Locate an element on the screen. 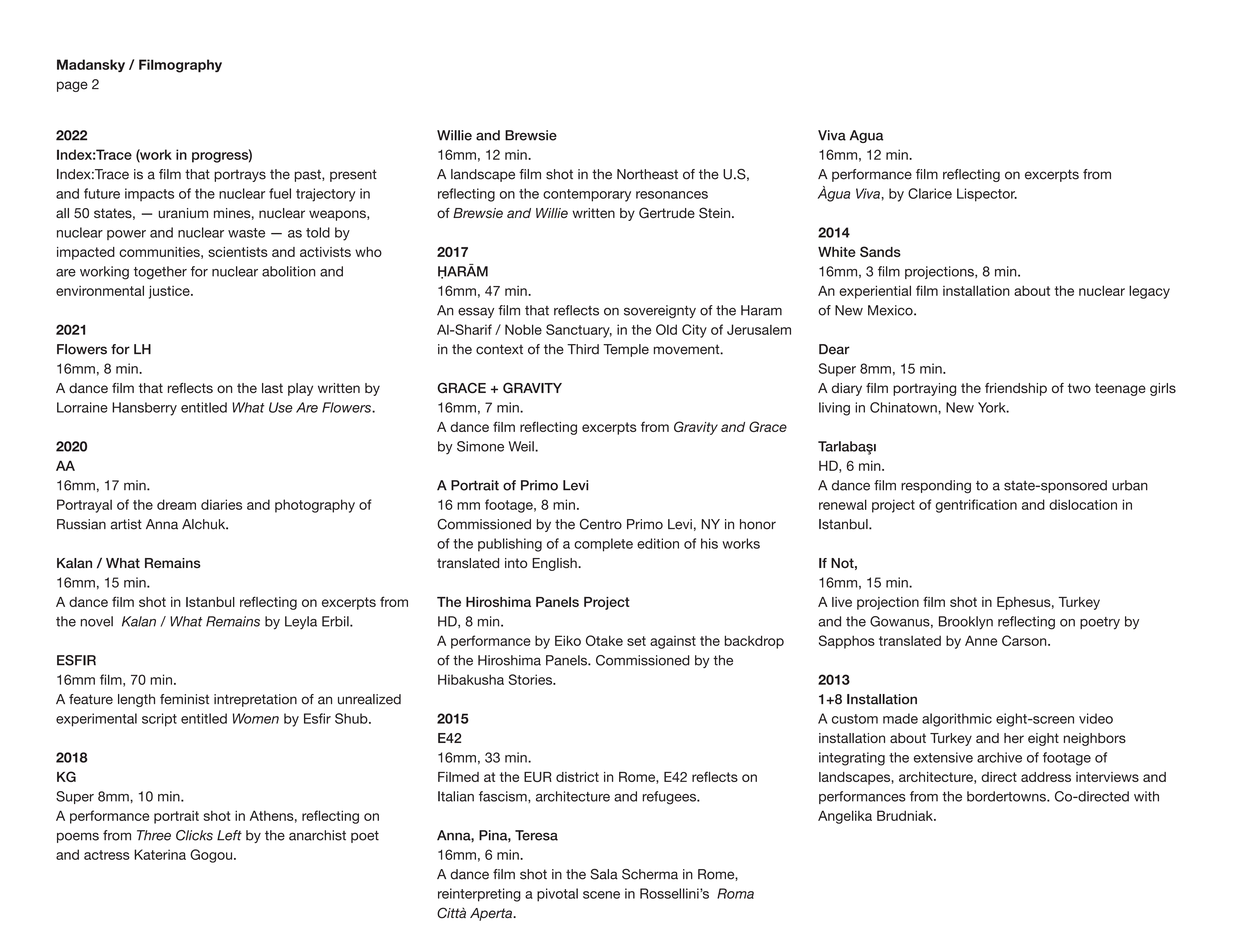 This screenshot has width=1233, height=952. Northeast is located at coordinates (647, 174).
